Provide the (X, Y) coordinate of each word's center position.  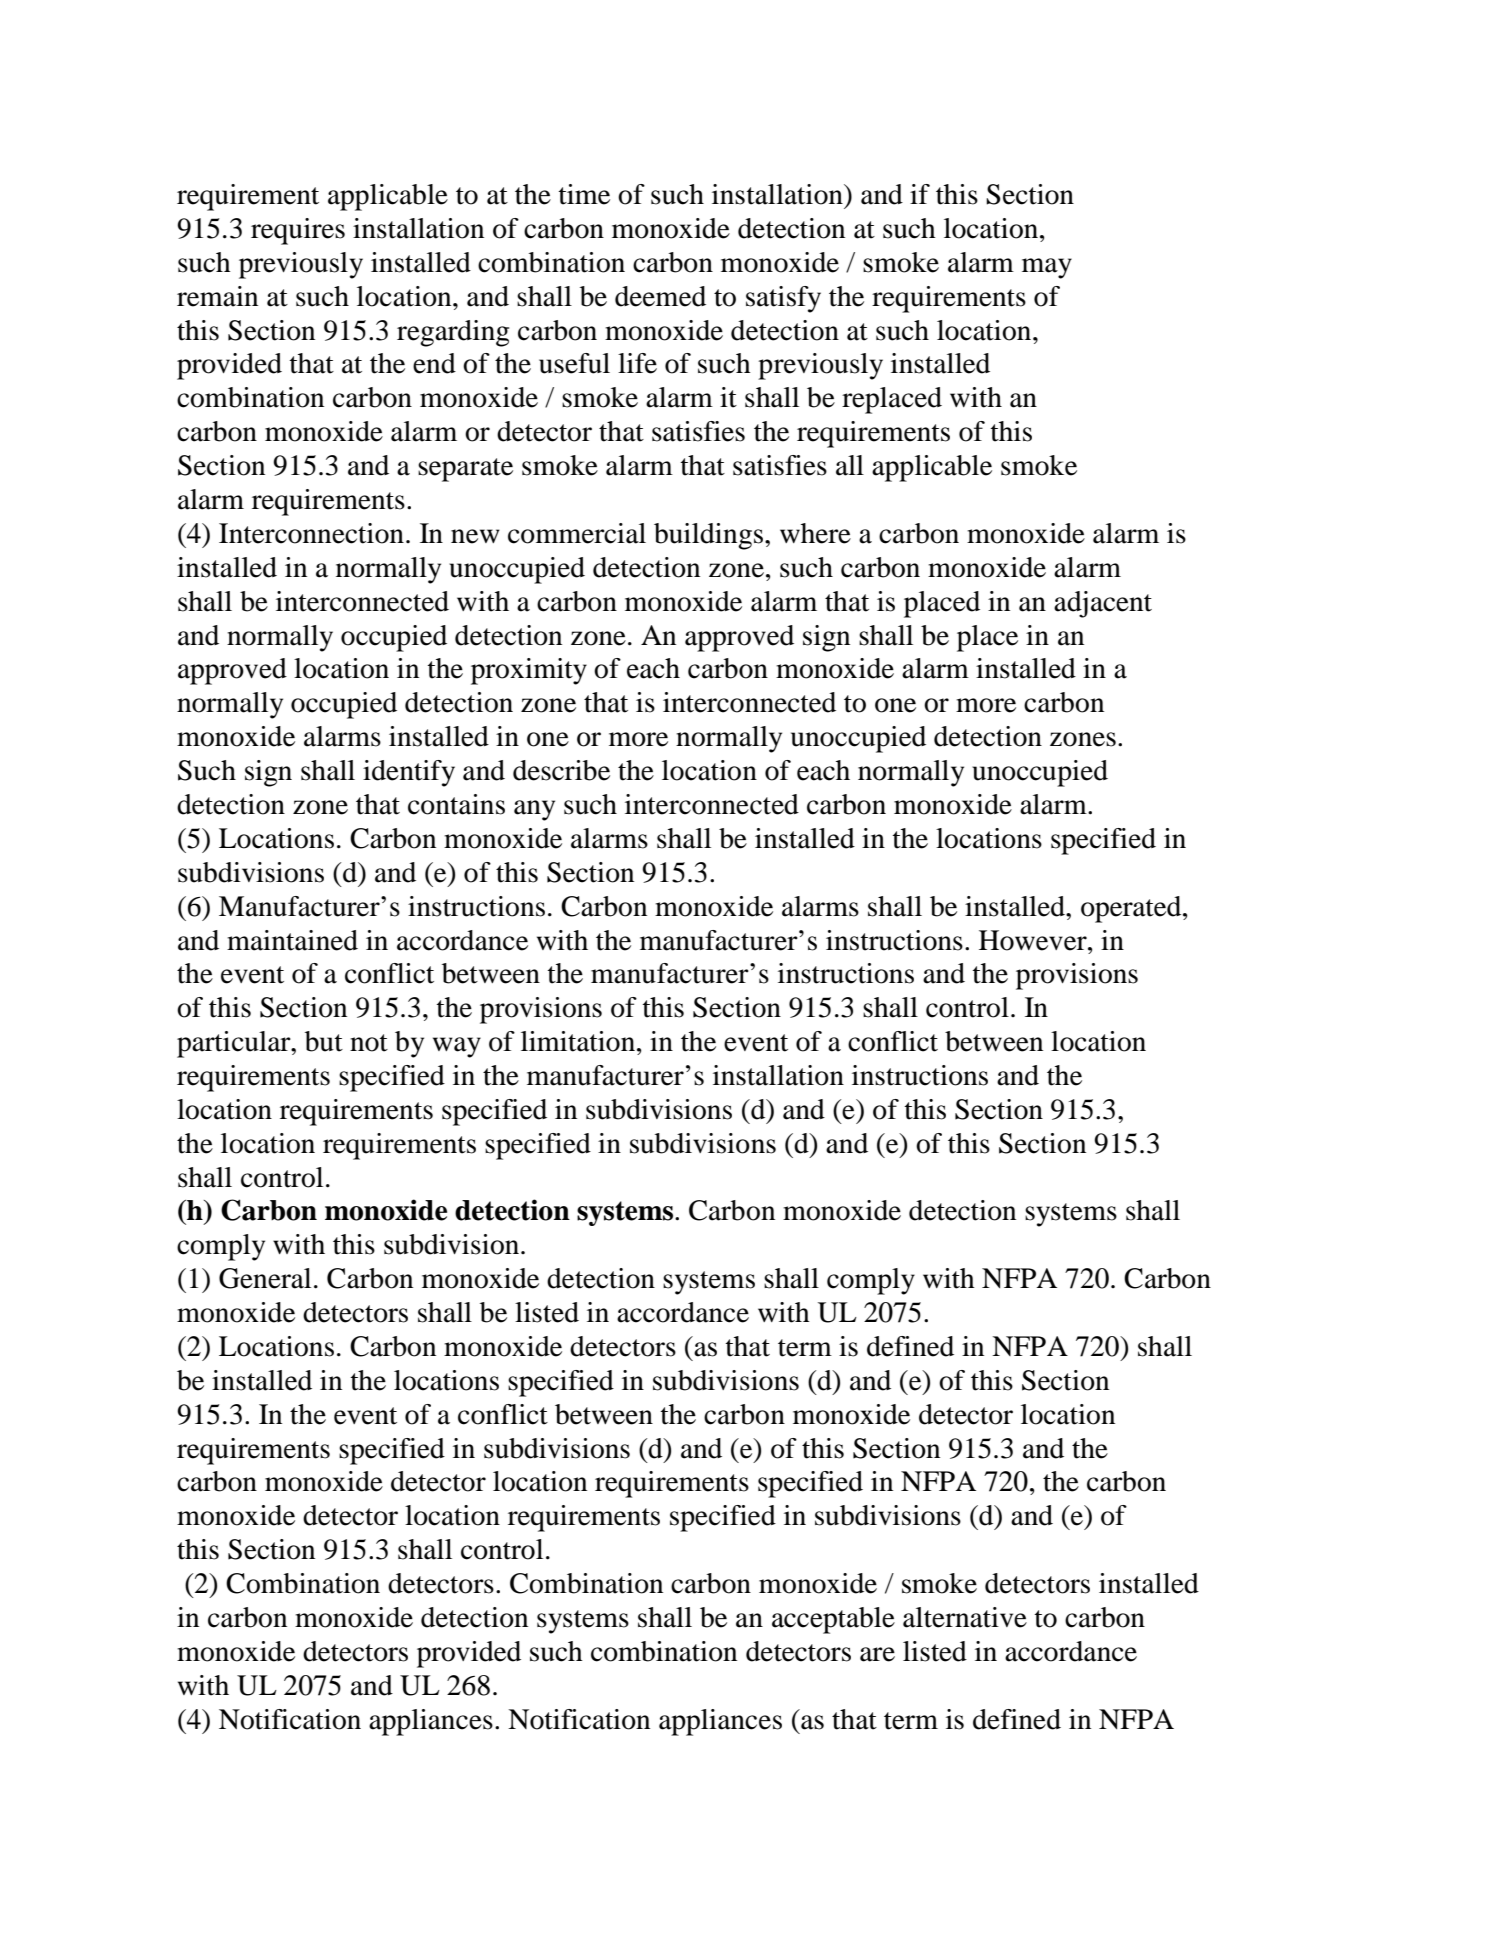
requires (298, 231)
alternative (965, 1617)
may (1047, 268)
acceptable (833, 1620)
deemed (660, 296)
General (265, 1278)
